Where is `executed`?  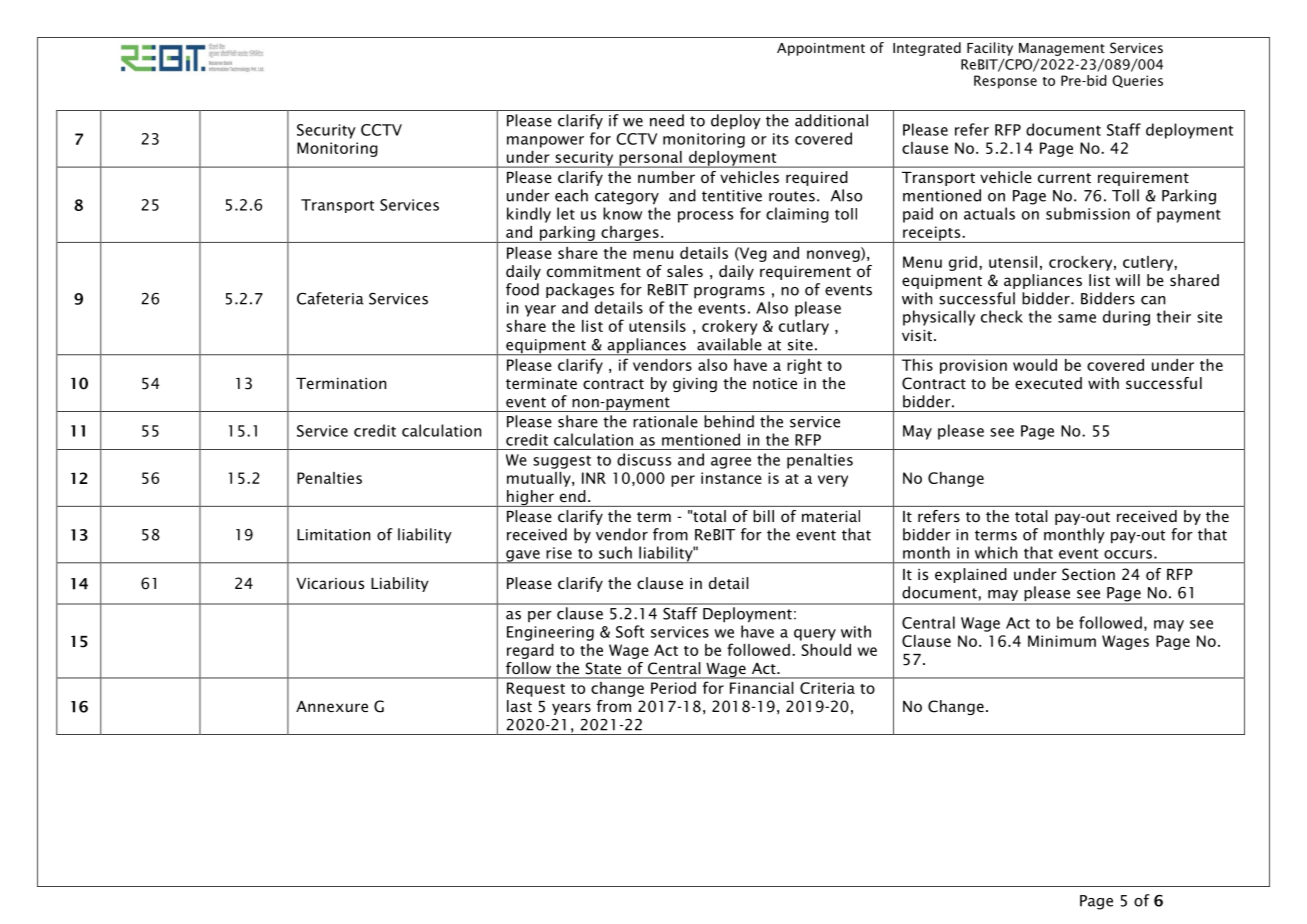 executed is located at coordinates (1048, 383).
